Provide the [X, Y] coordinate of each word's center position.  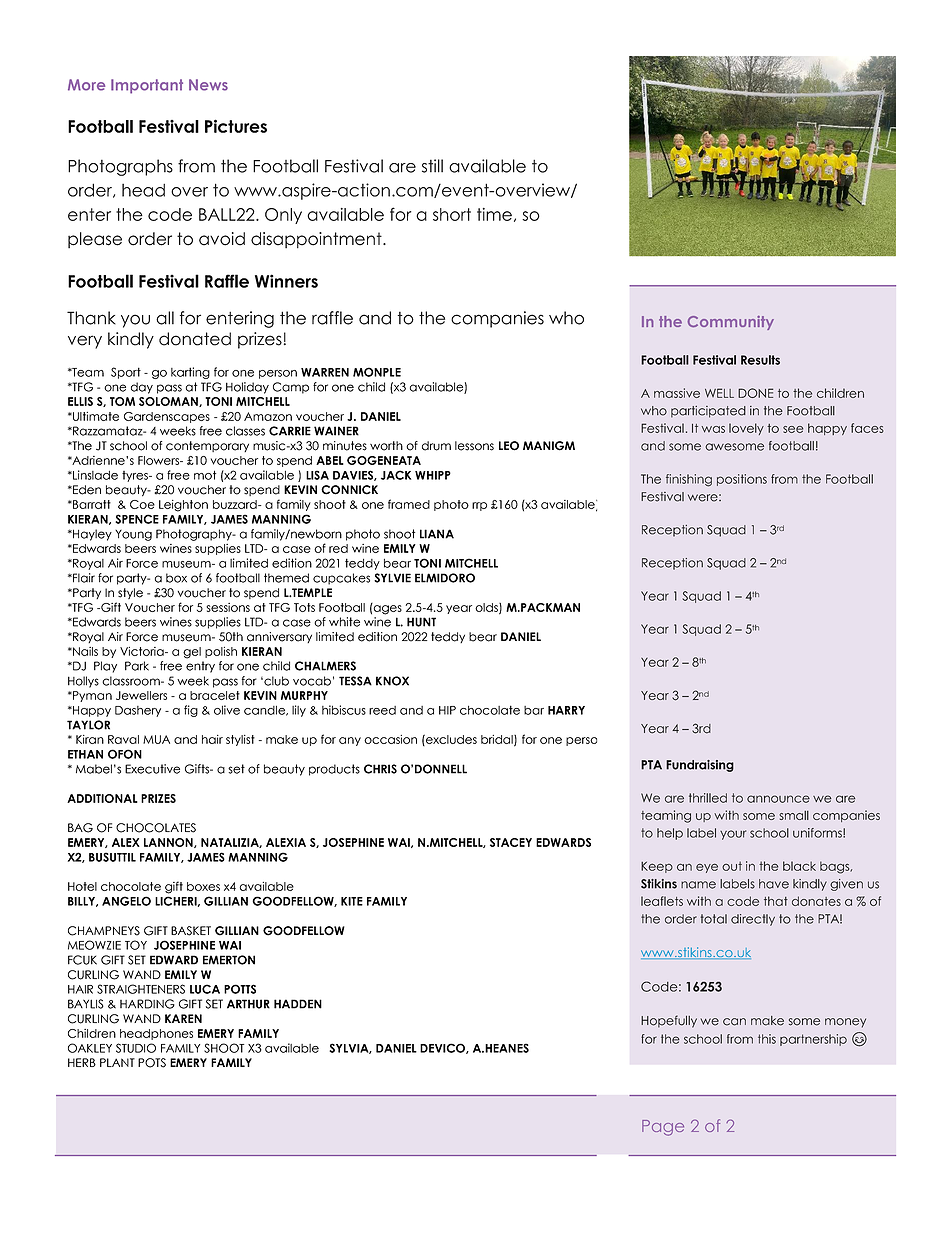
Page [663, 1128]
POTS [152, 1063]
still [432, 166]
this [767, 1039]
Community [731, 323]
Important [147, 86]
